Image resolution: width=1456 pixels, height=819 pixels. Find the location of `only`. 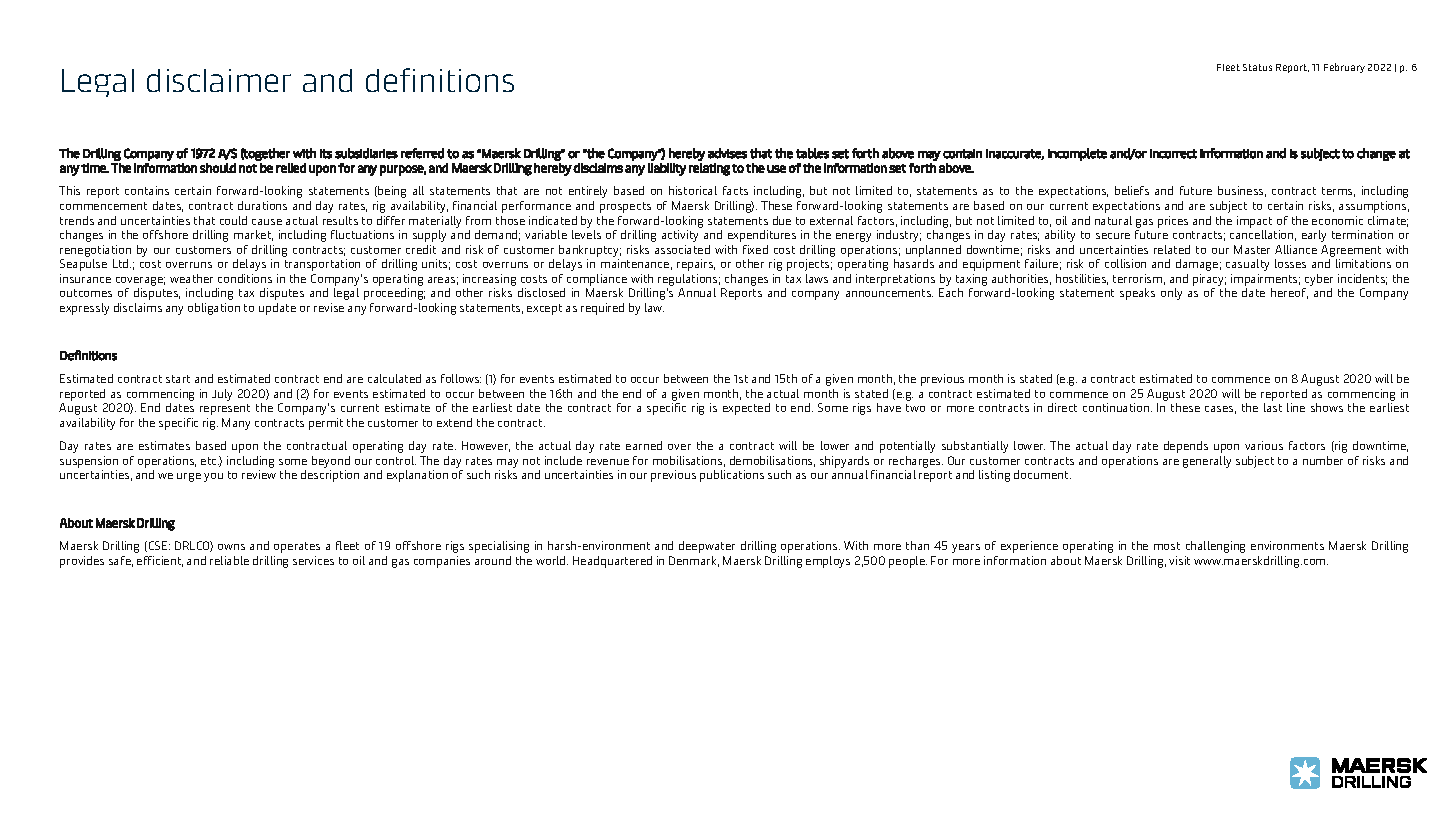

only is located at coordinates (1171, 294).
